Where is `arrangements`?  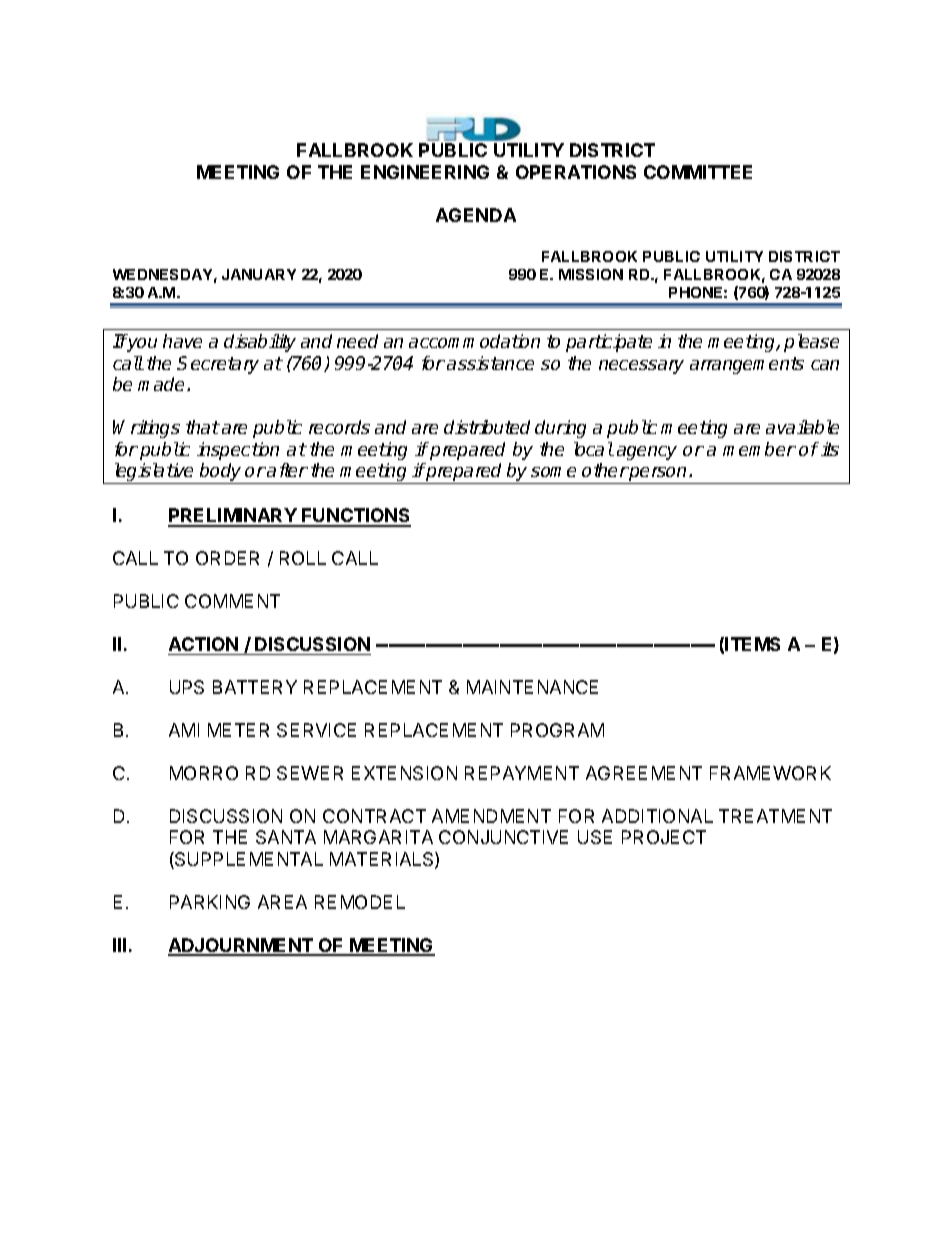 arrangements is located at coordinates (747, 365).
